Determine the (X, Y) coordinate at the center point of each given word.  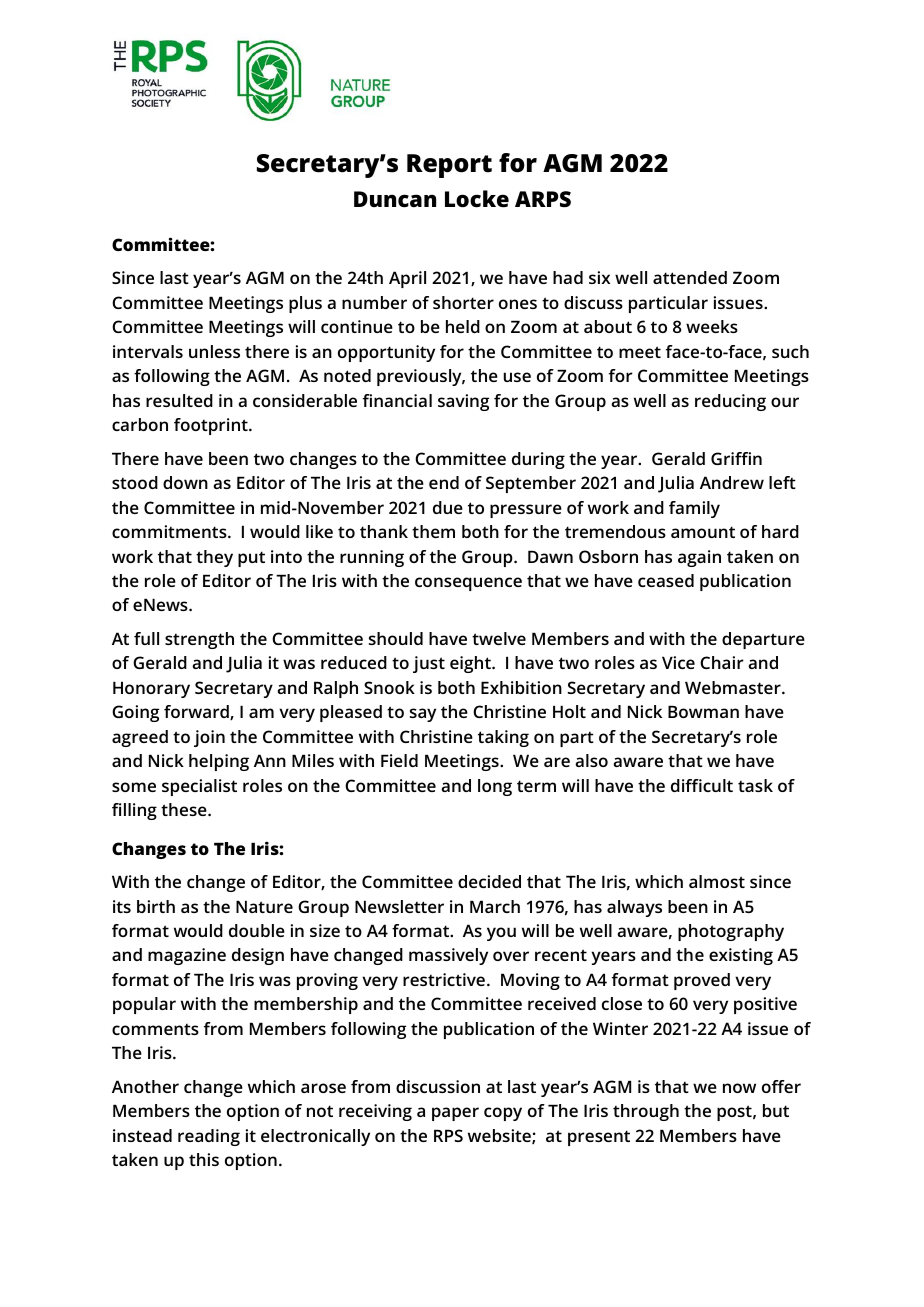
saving (463, 402)
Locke (477, 199)
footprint (212, 426)
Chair (722, 662)
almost (717, 881)
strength (199, 640)
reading (209, 1137)
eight (471, 664)
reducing (730, 402)
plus (305, 304)
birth (156, 906)
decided (489, 881)
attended (690, 277)
